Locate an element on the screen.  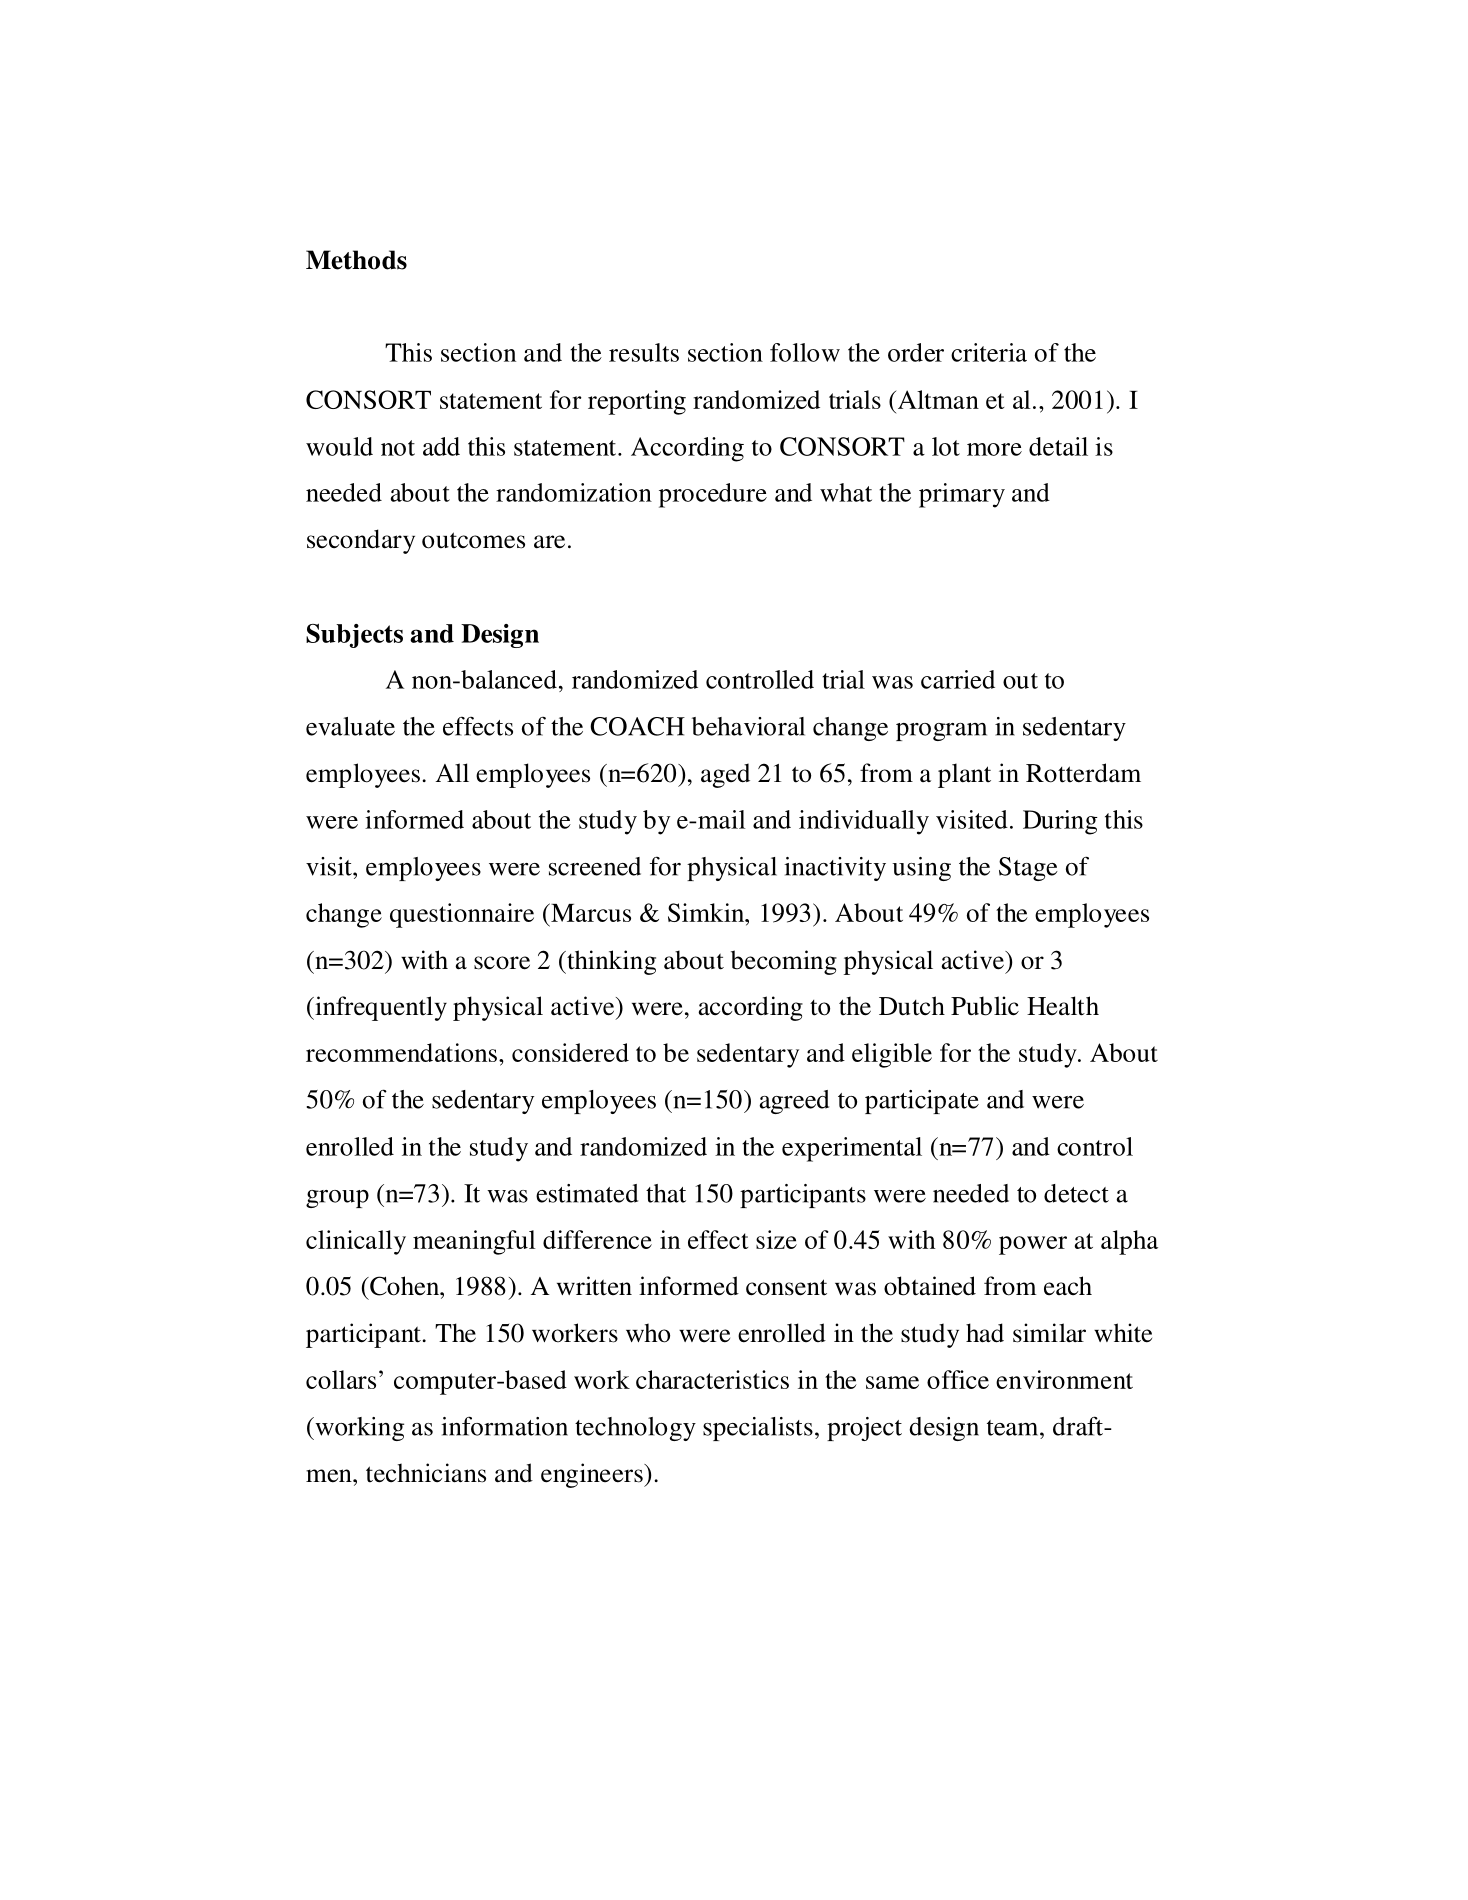
information is located at coordinates (504, 1426).
